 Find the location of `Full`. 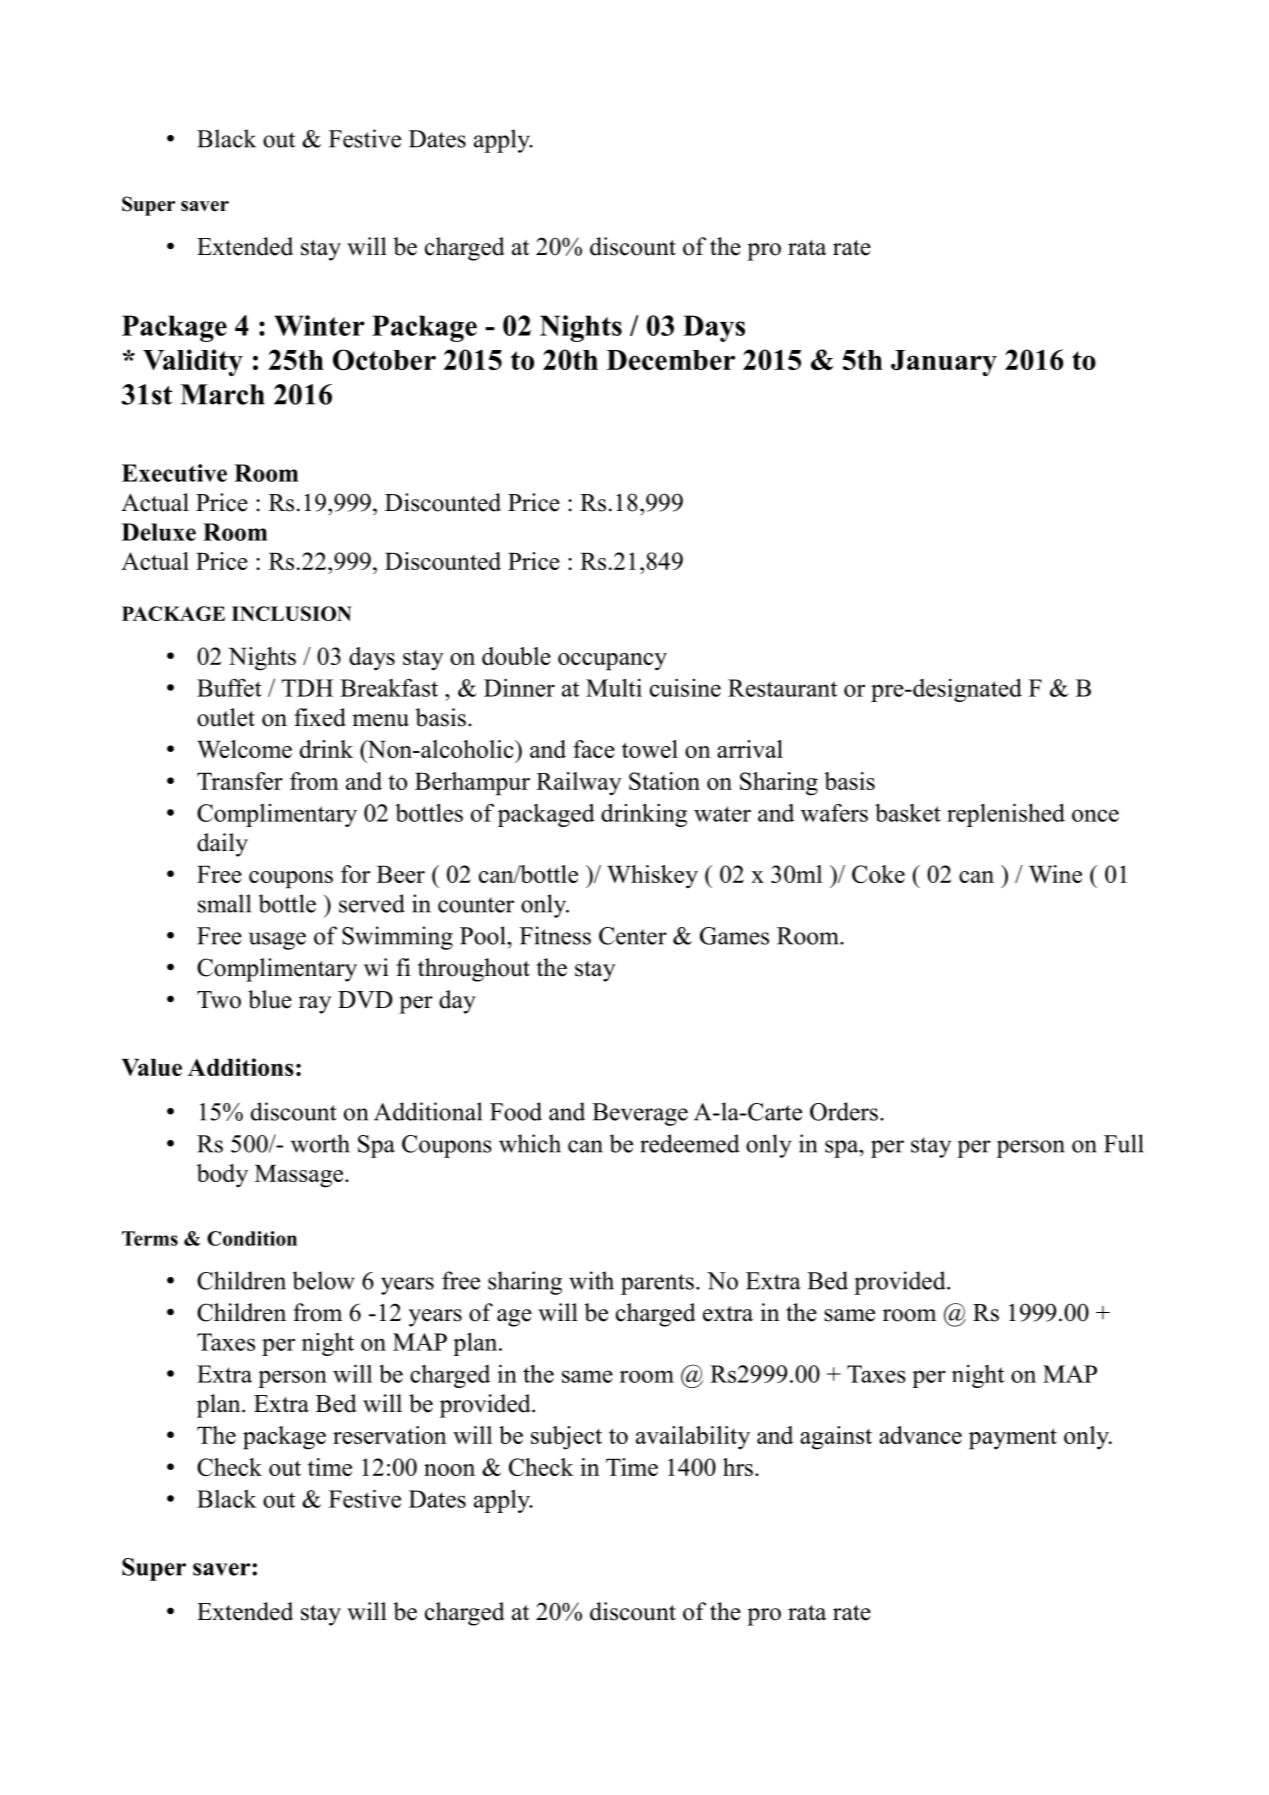

Full is located at coordinates (1124, 1143).
